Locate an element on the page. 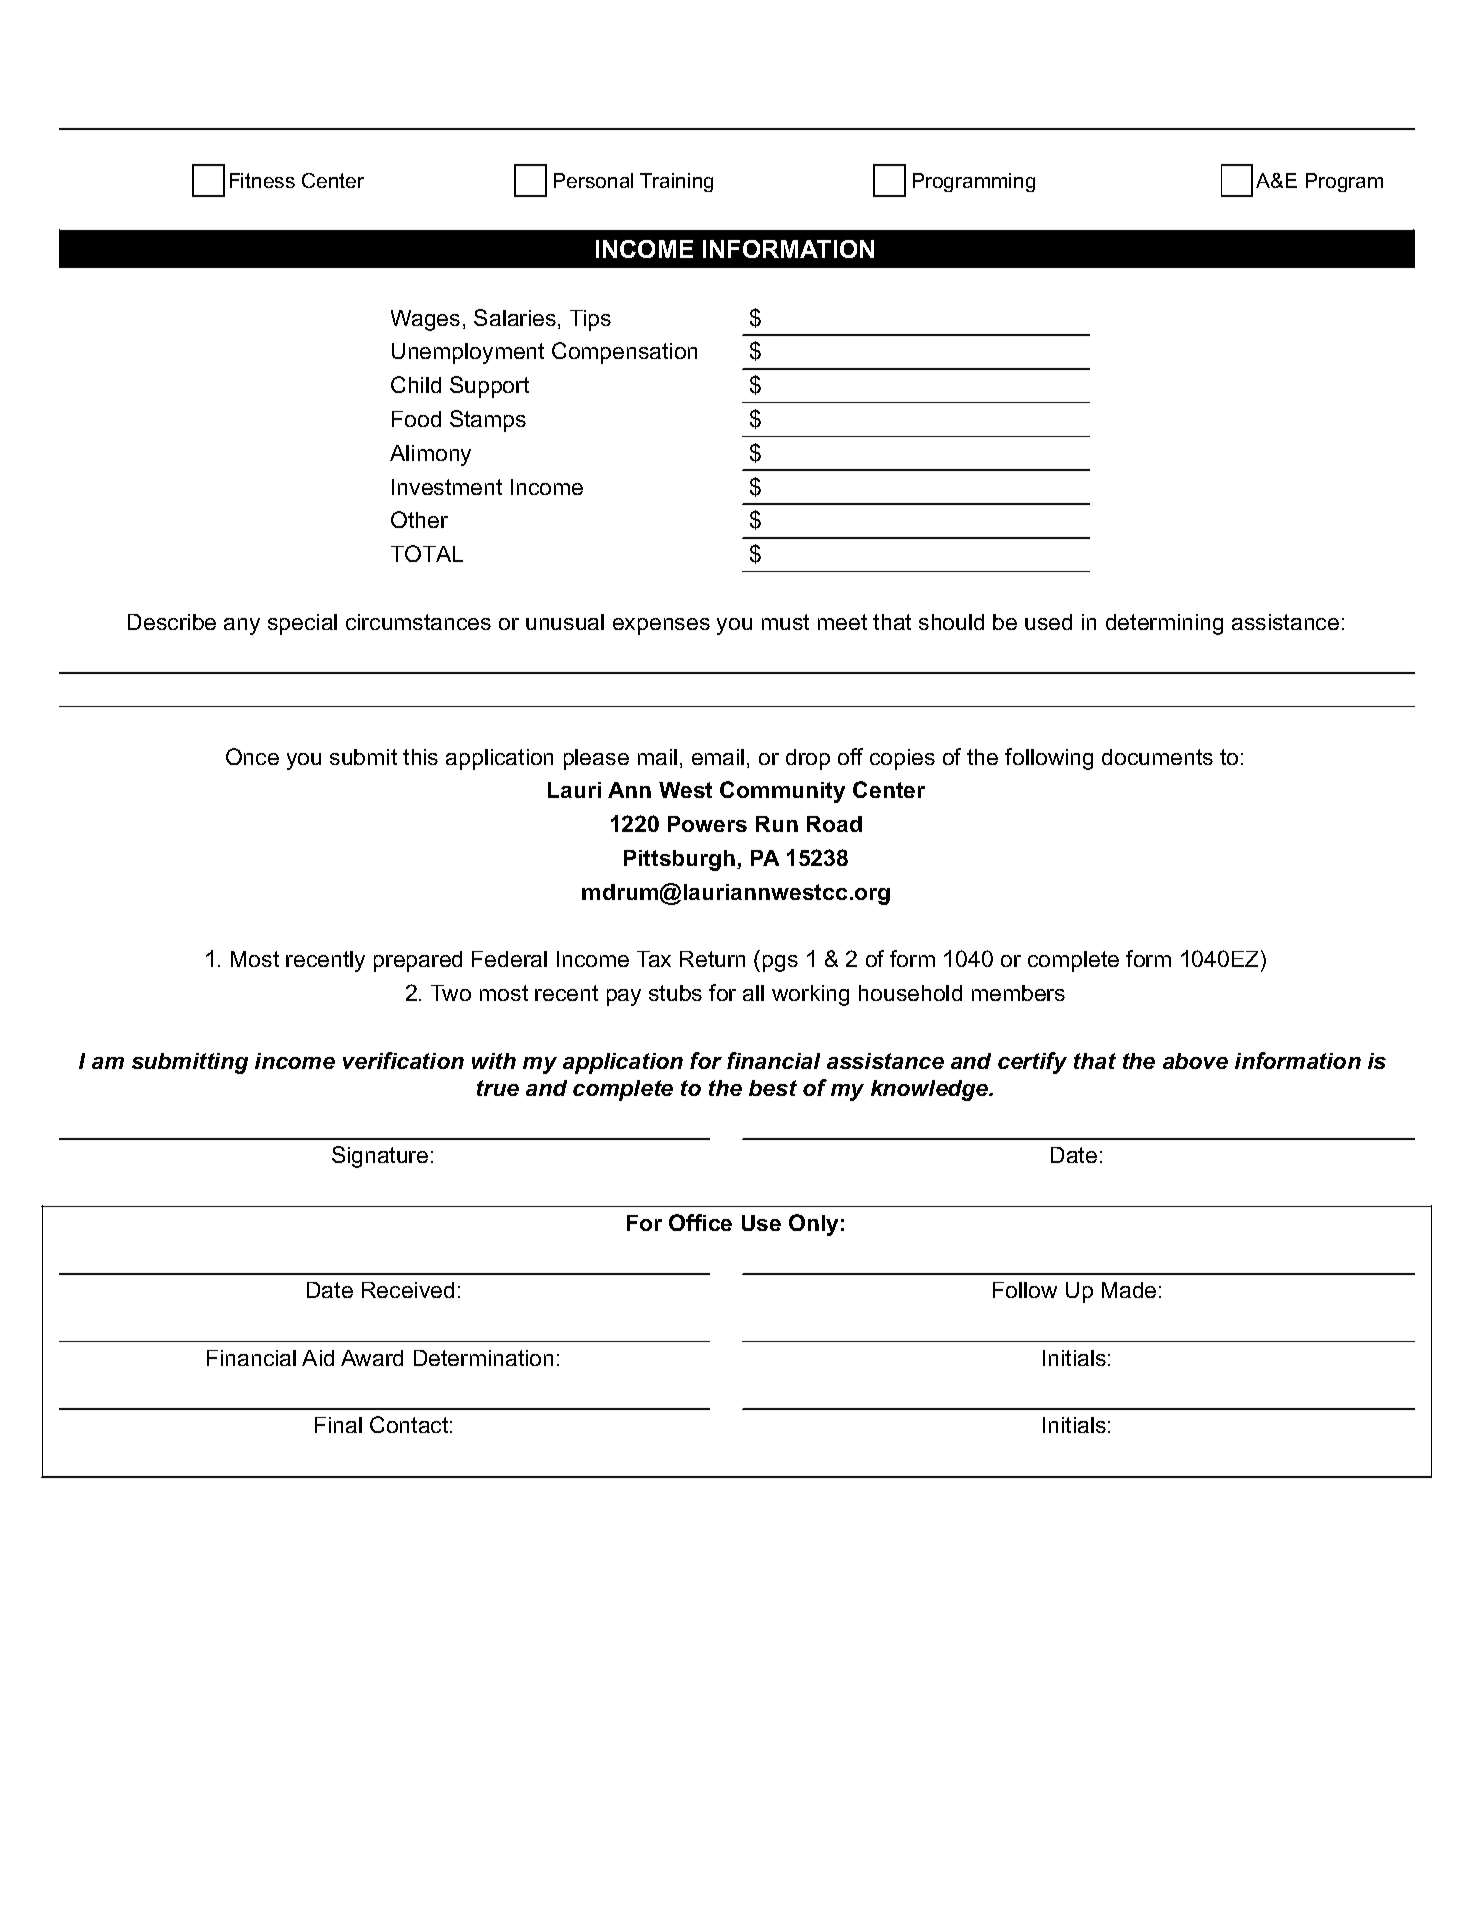  Personal is located at coordinates (593, 180).
